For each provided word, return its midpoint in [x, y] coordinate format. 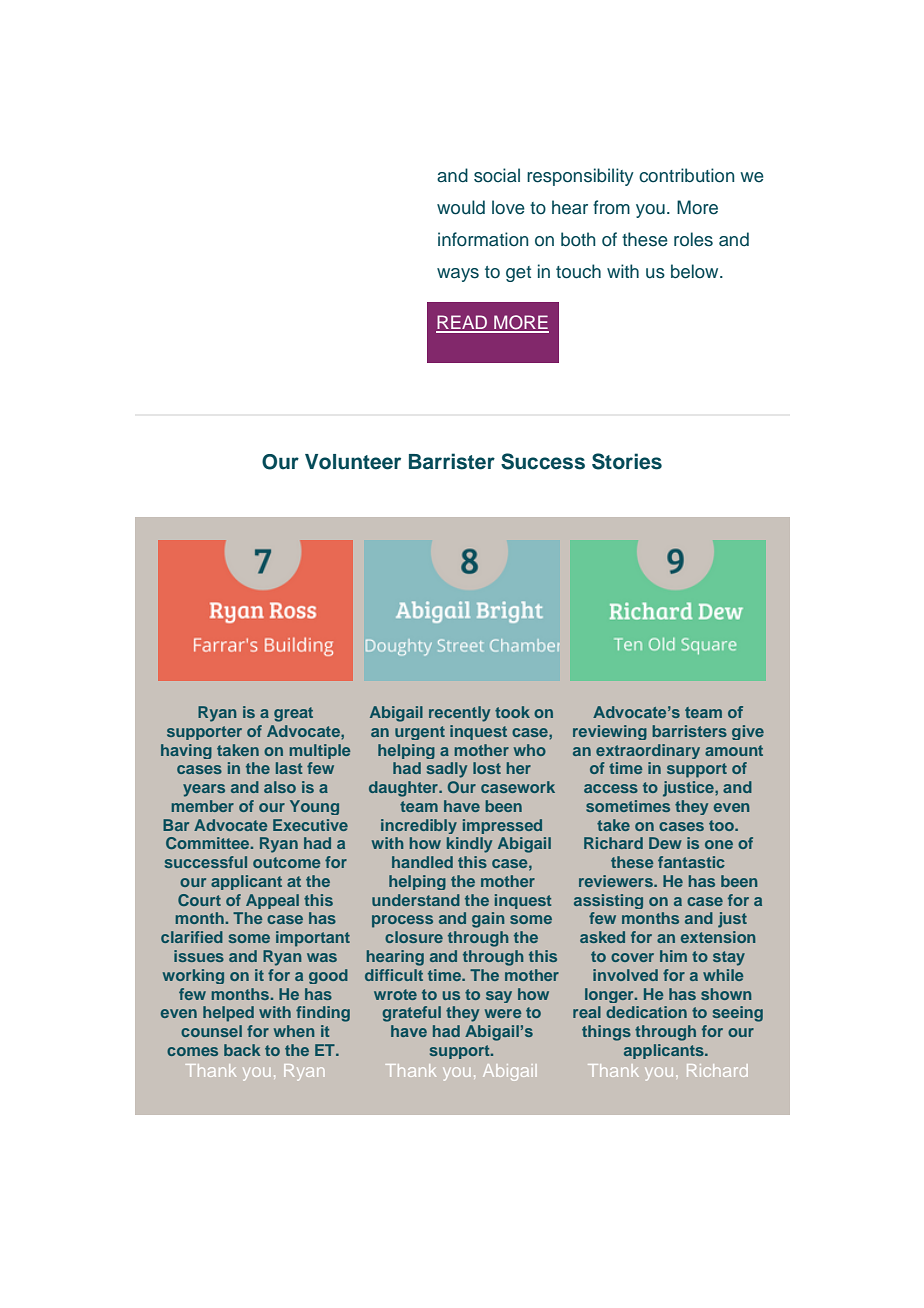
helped [228, 1014]
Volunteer [353, 462]
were [503, 1013]
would [461, 207]
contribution [686, 175]
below [696, 271]
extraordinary [648, 751]
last [289, 768]
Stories [627, 461]
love [508, 207]
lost [487, 768]
